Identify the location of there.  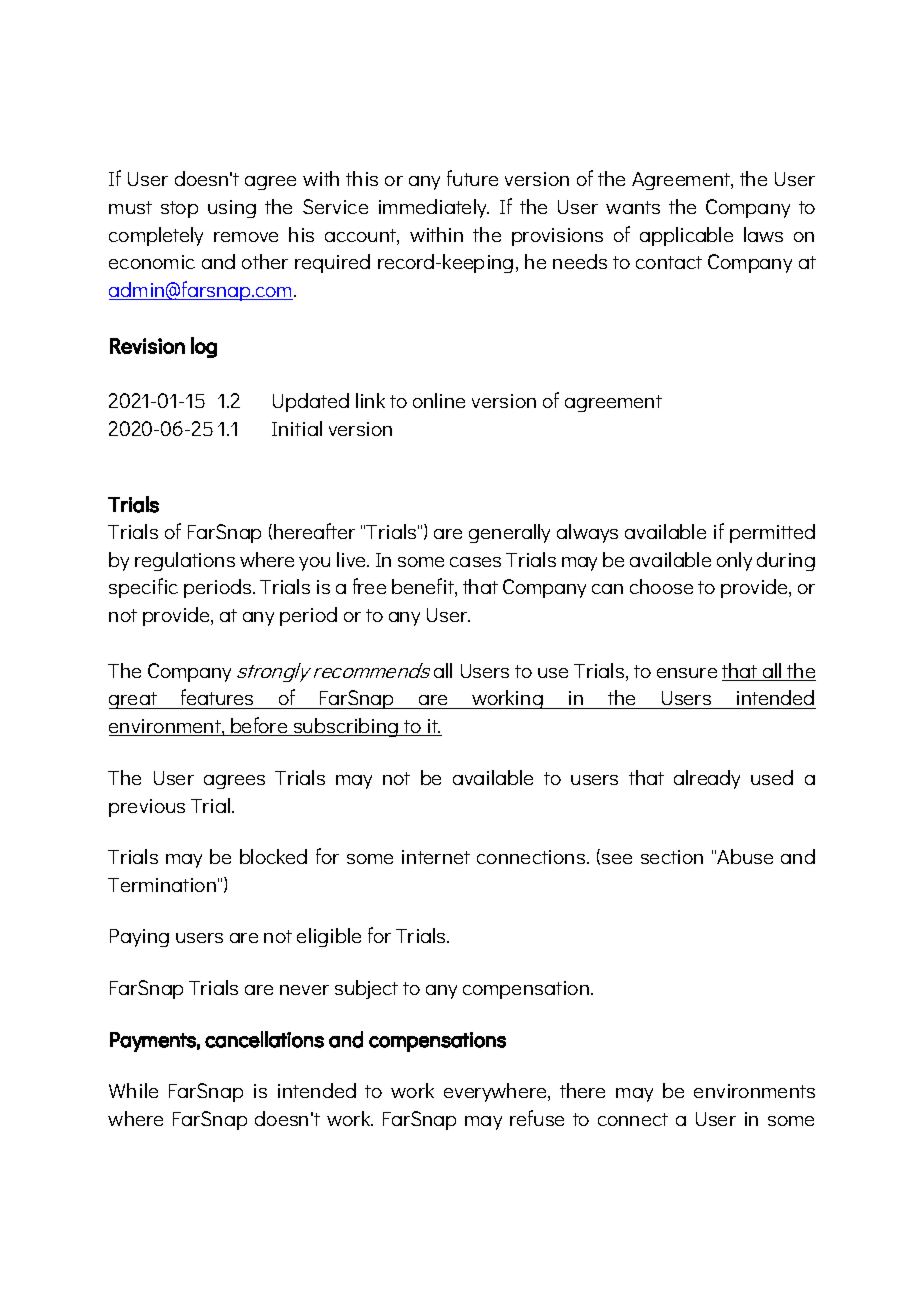
(582, 1090).
